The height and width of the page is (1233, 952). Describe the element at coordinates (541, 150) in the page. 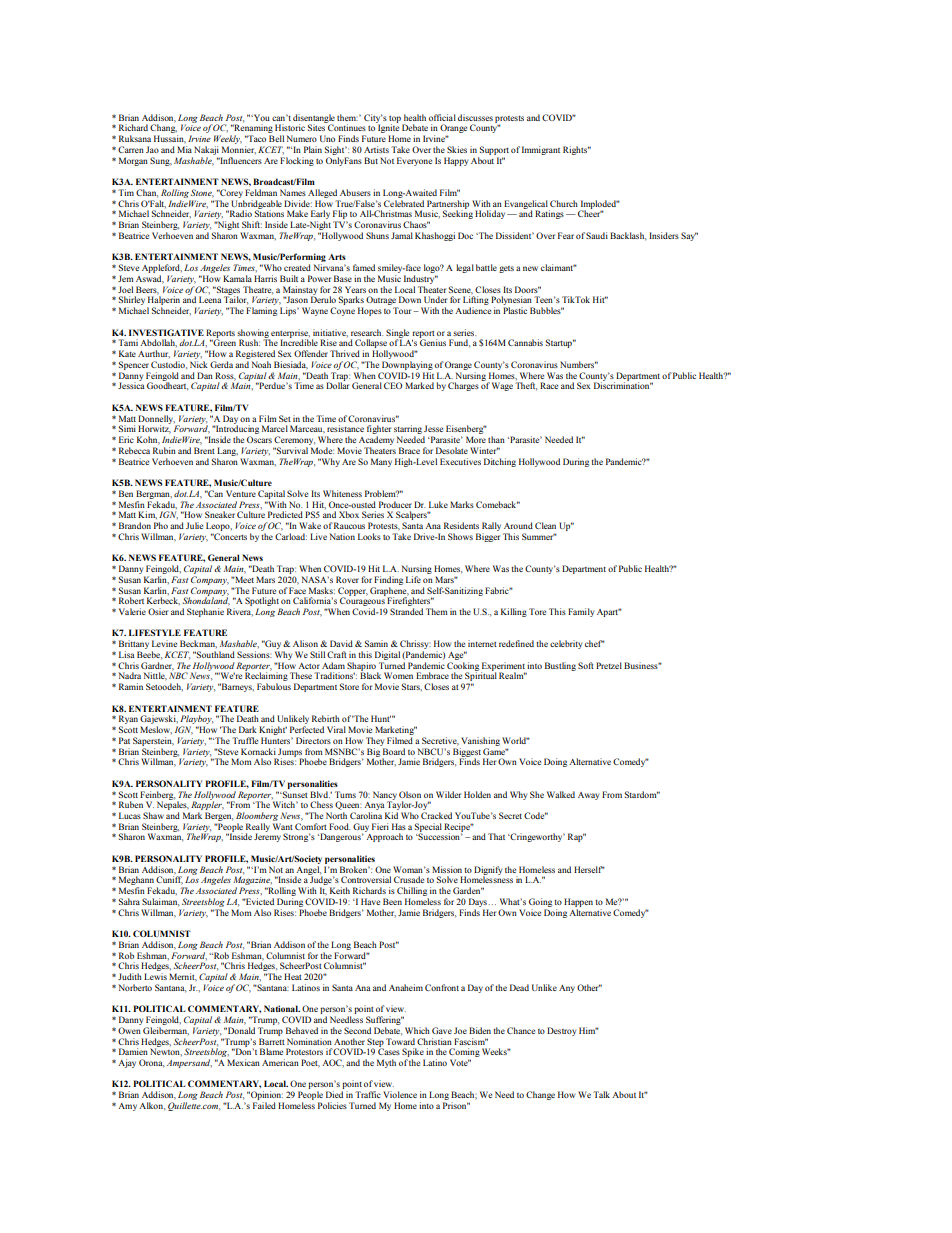

I see `Immigrant` at that location.
